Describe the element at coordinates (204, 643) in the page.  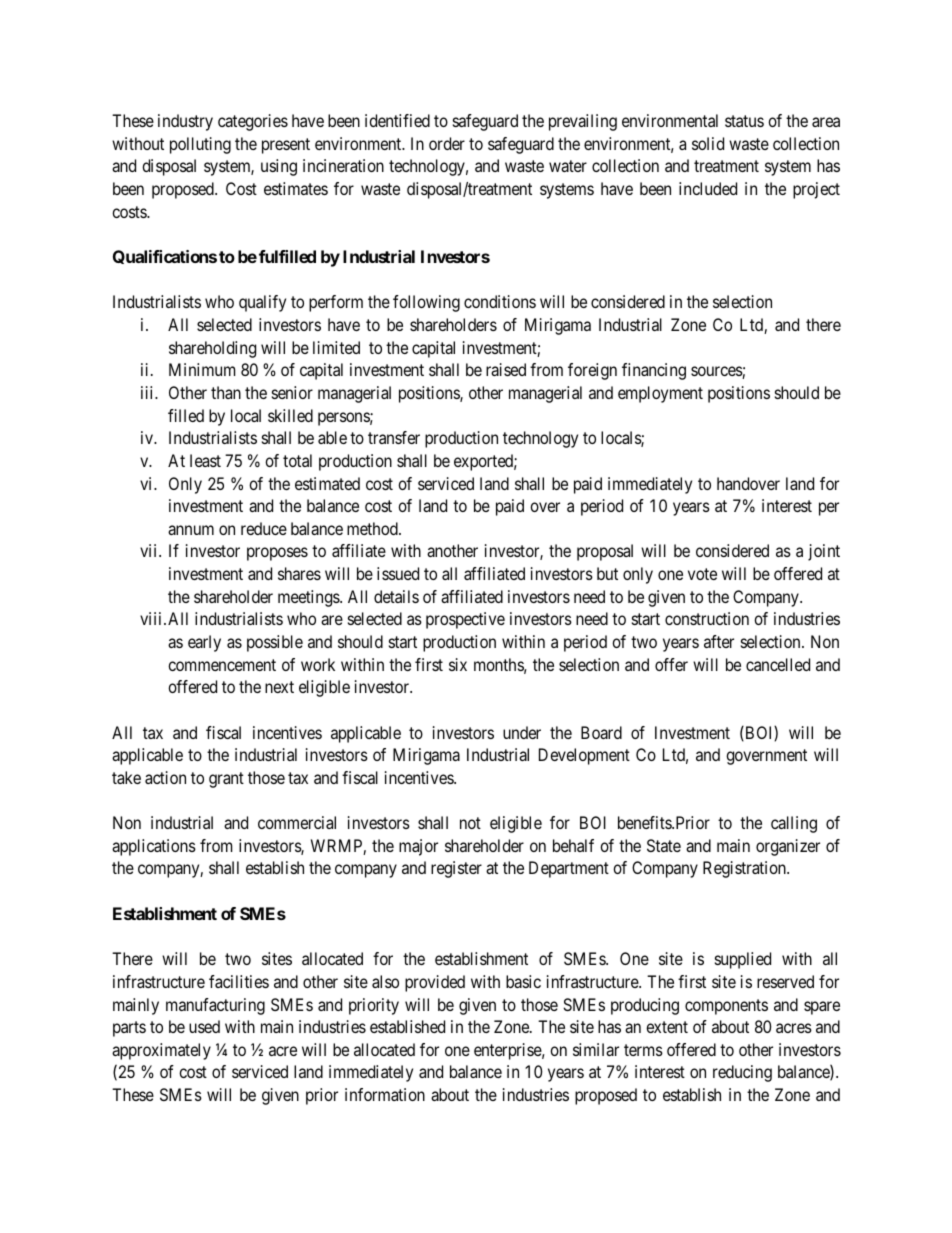
I see `early` at that location.
